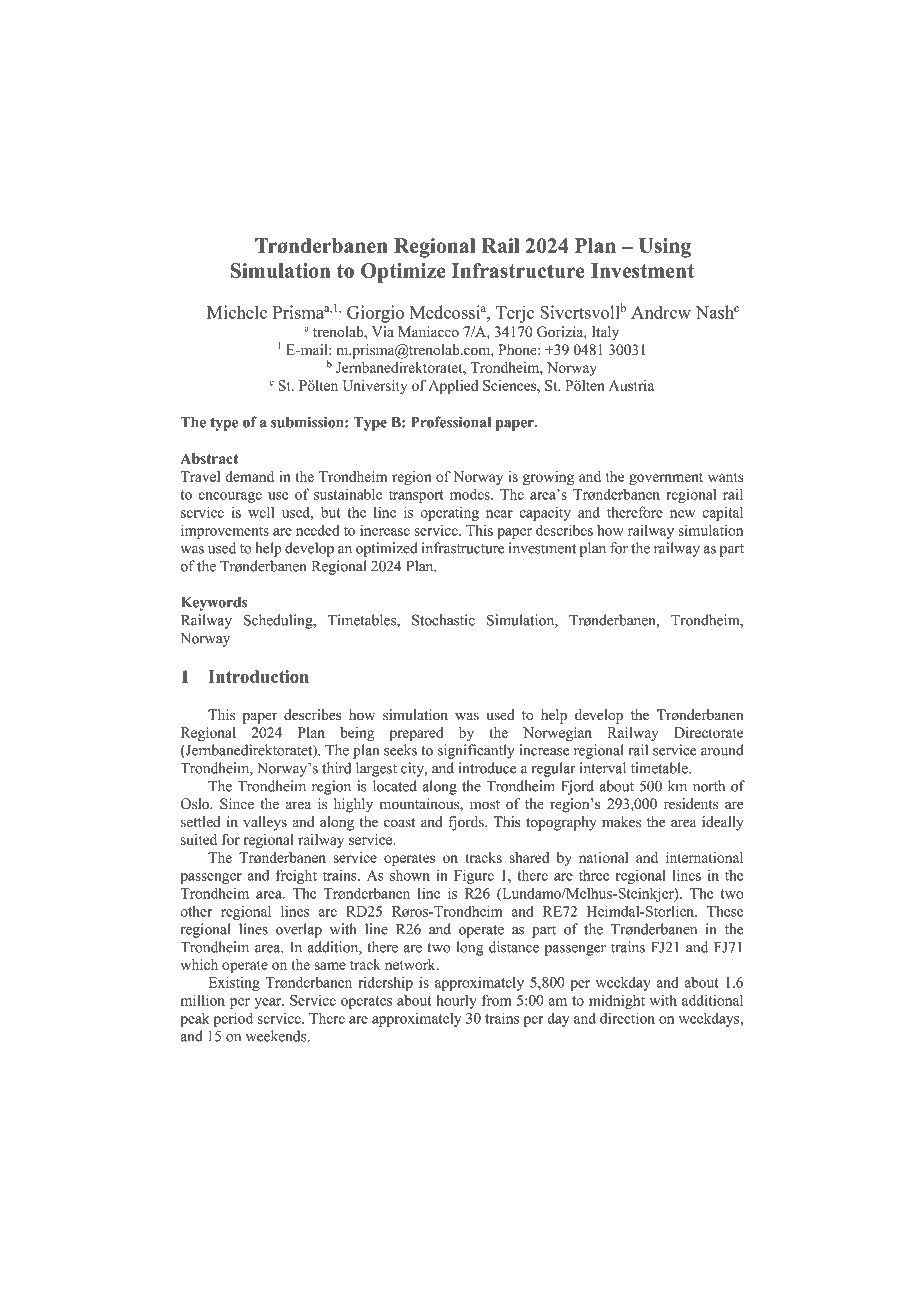 The height and width of the screenshot is (1308, 924). I want to click on new, so click(682, 514).
